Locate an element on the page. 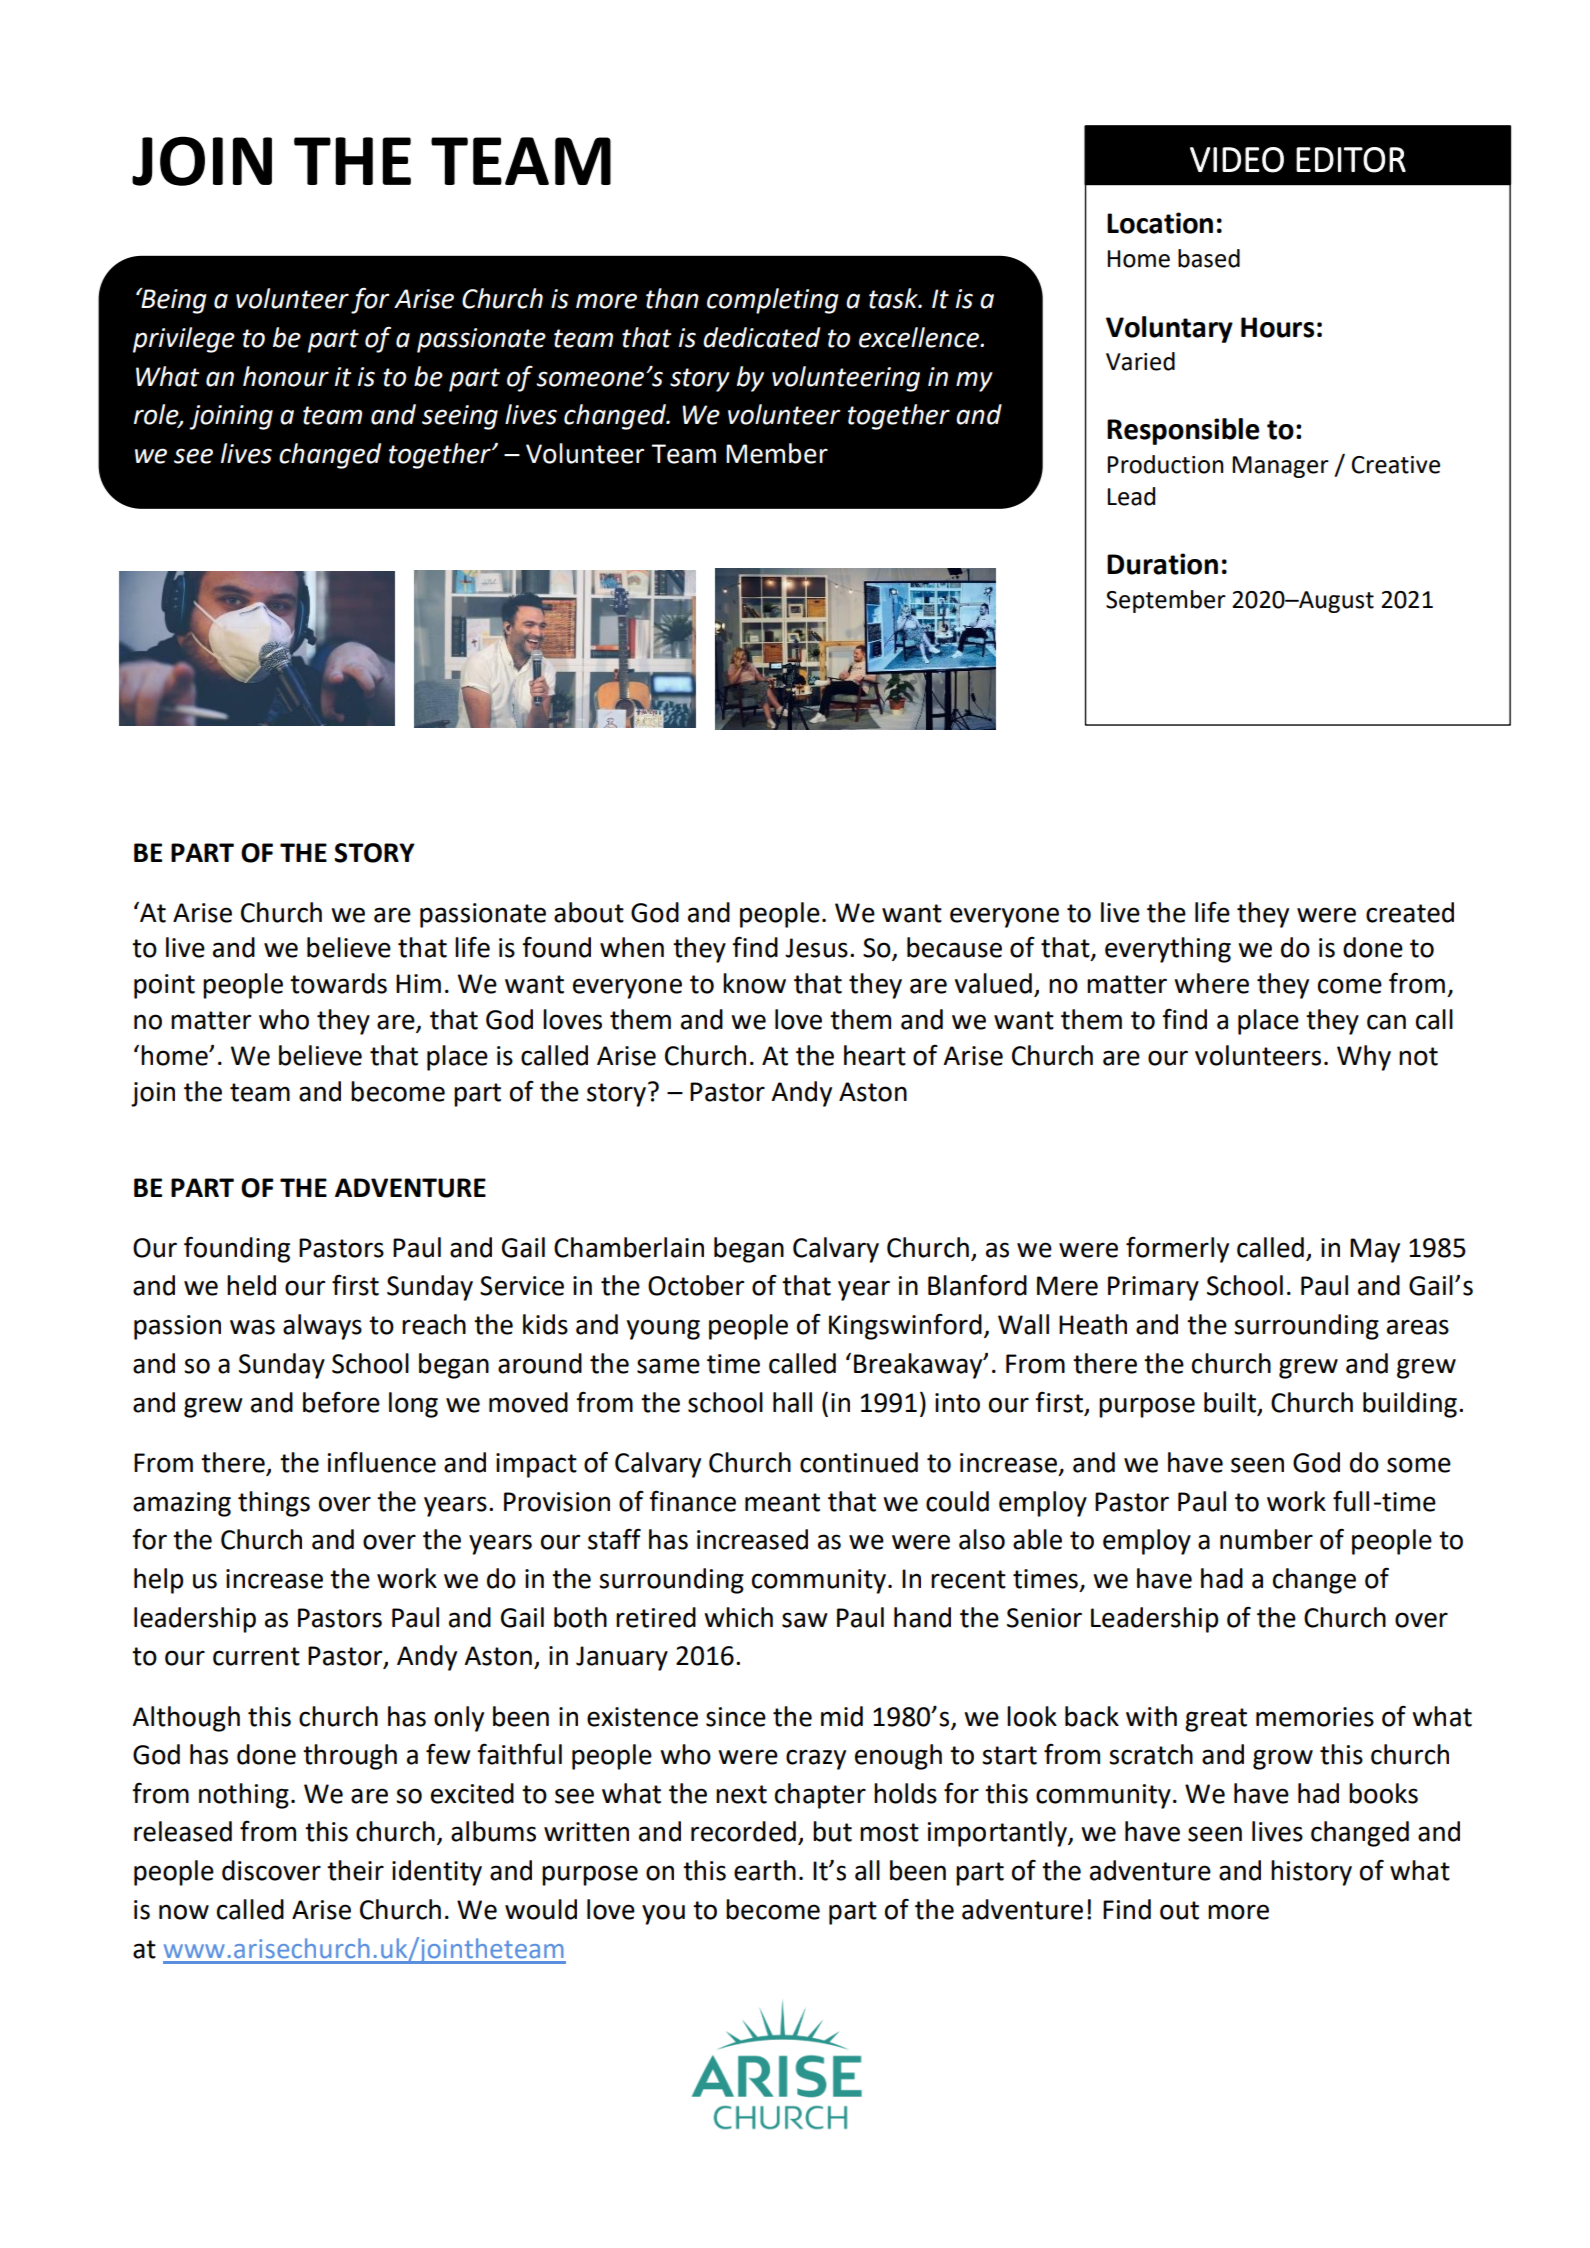 The width and height of the image is (1590, 2248). grow is located at coordinates (1283, 1759).
